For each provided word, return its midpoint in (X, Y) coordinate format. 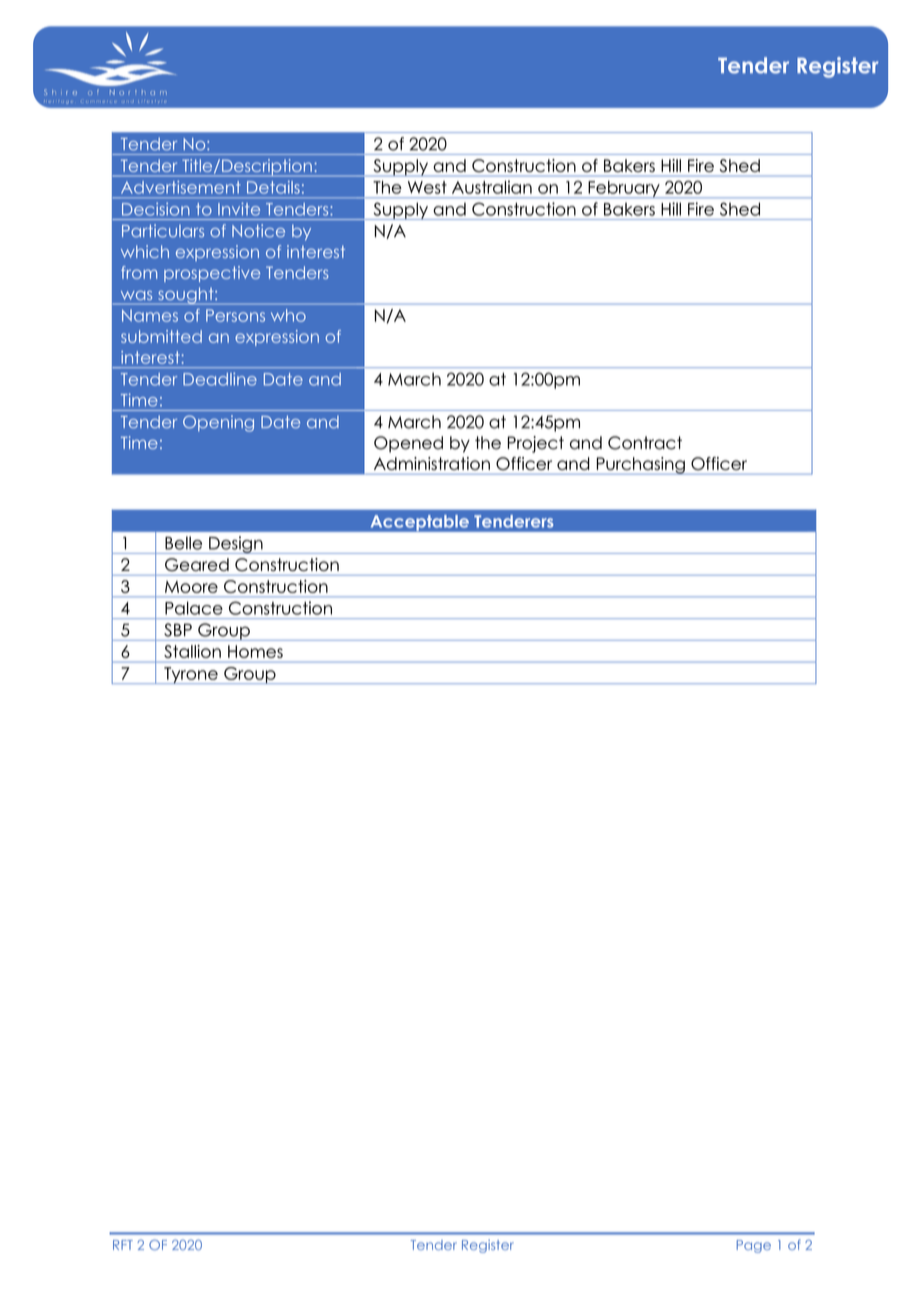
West (427, 187)
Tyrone (191, 675)
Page (754, 1246)
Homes (255, 651)
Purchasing (640, 466)
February (624, 189)
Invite (239, 209)
